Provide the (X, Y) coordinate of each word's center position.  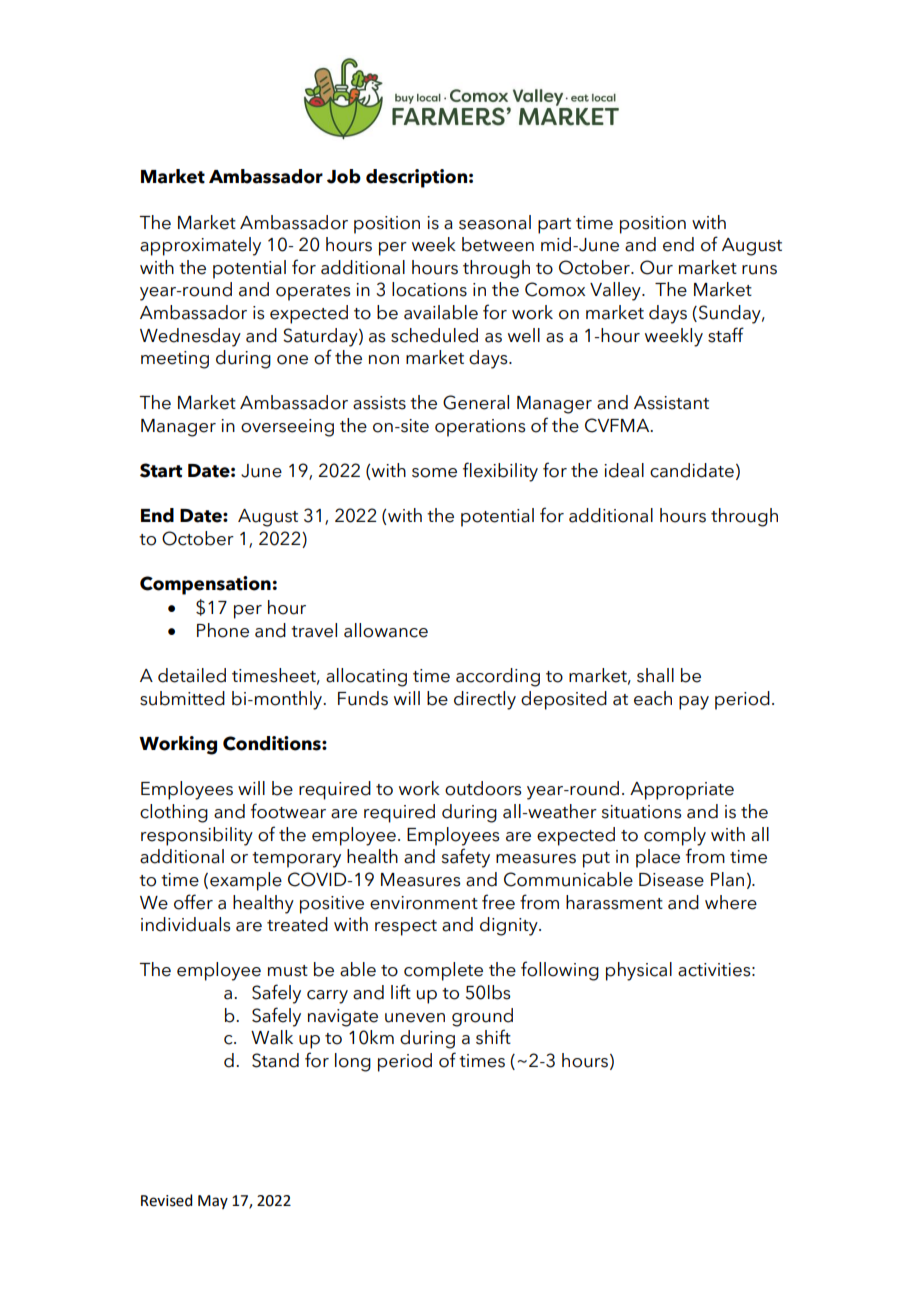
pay (694, 703)
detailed (192, 675)
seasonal (495, 222)
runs (759, 270)
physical (639, 971)
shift (493, 1037)
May (213, 1202)
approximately (200, 246)
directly (485, 700)
